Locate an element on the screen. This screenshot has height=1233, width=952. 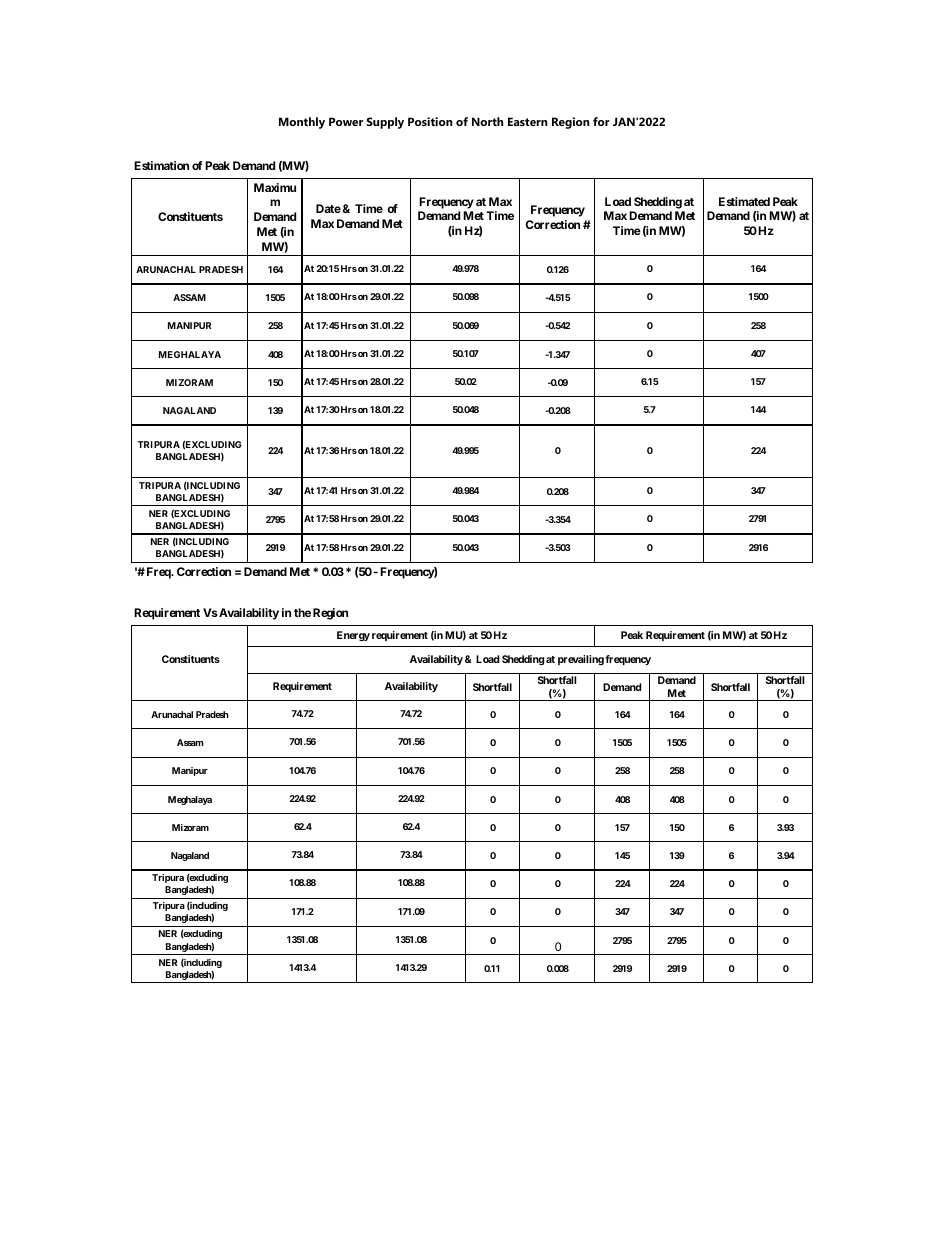
Supply is located at coordinates (385, 123).
